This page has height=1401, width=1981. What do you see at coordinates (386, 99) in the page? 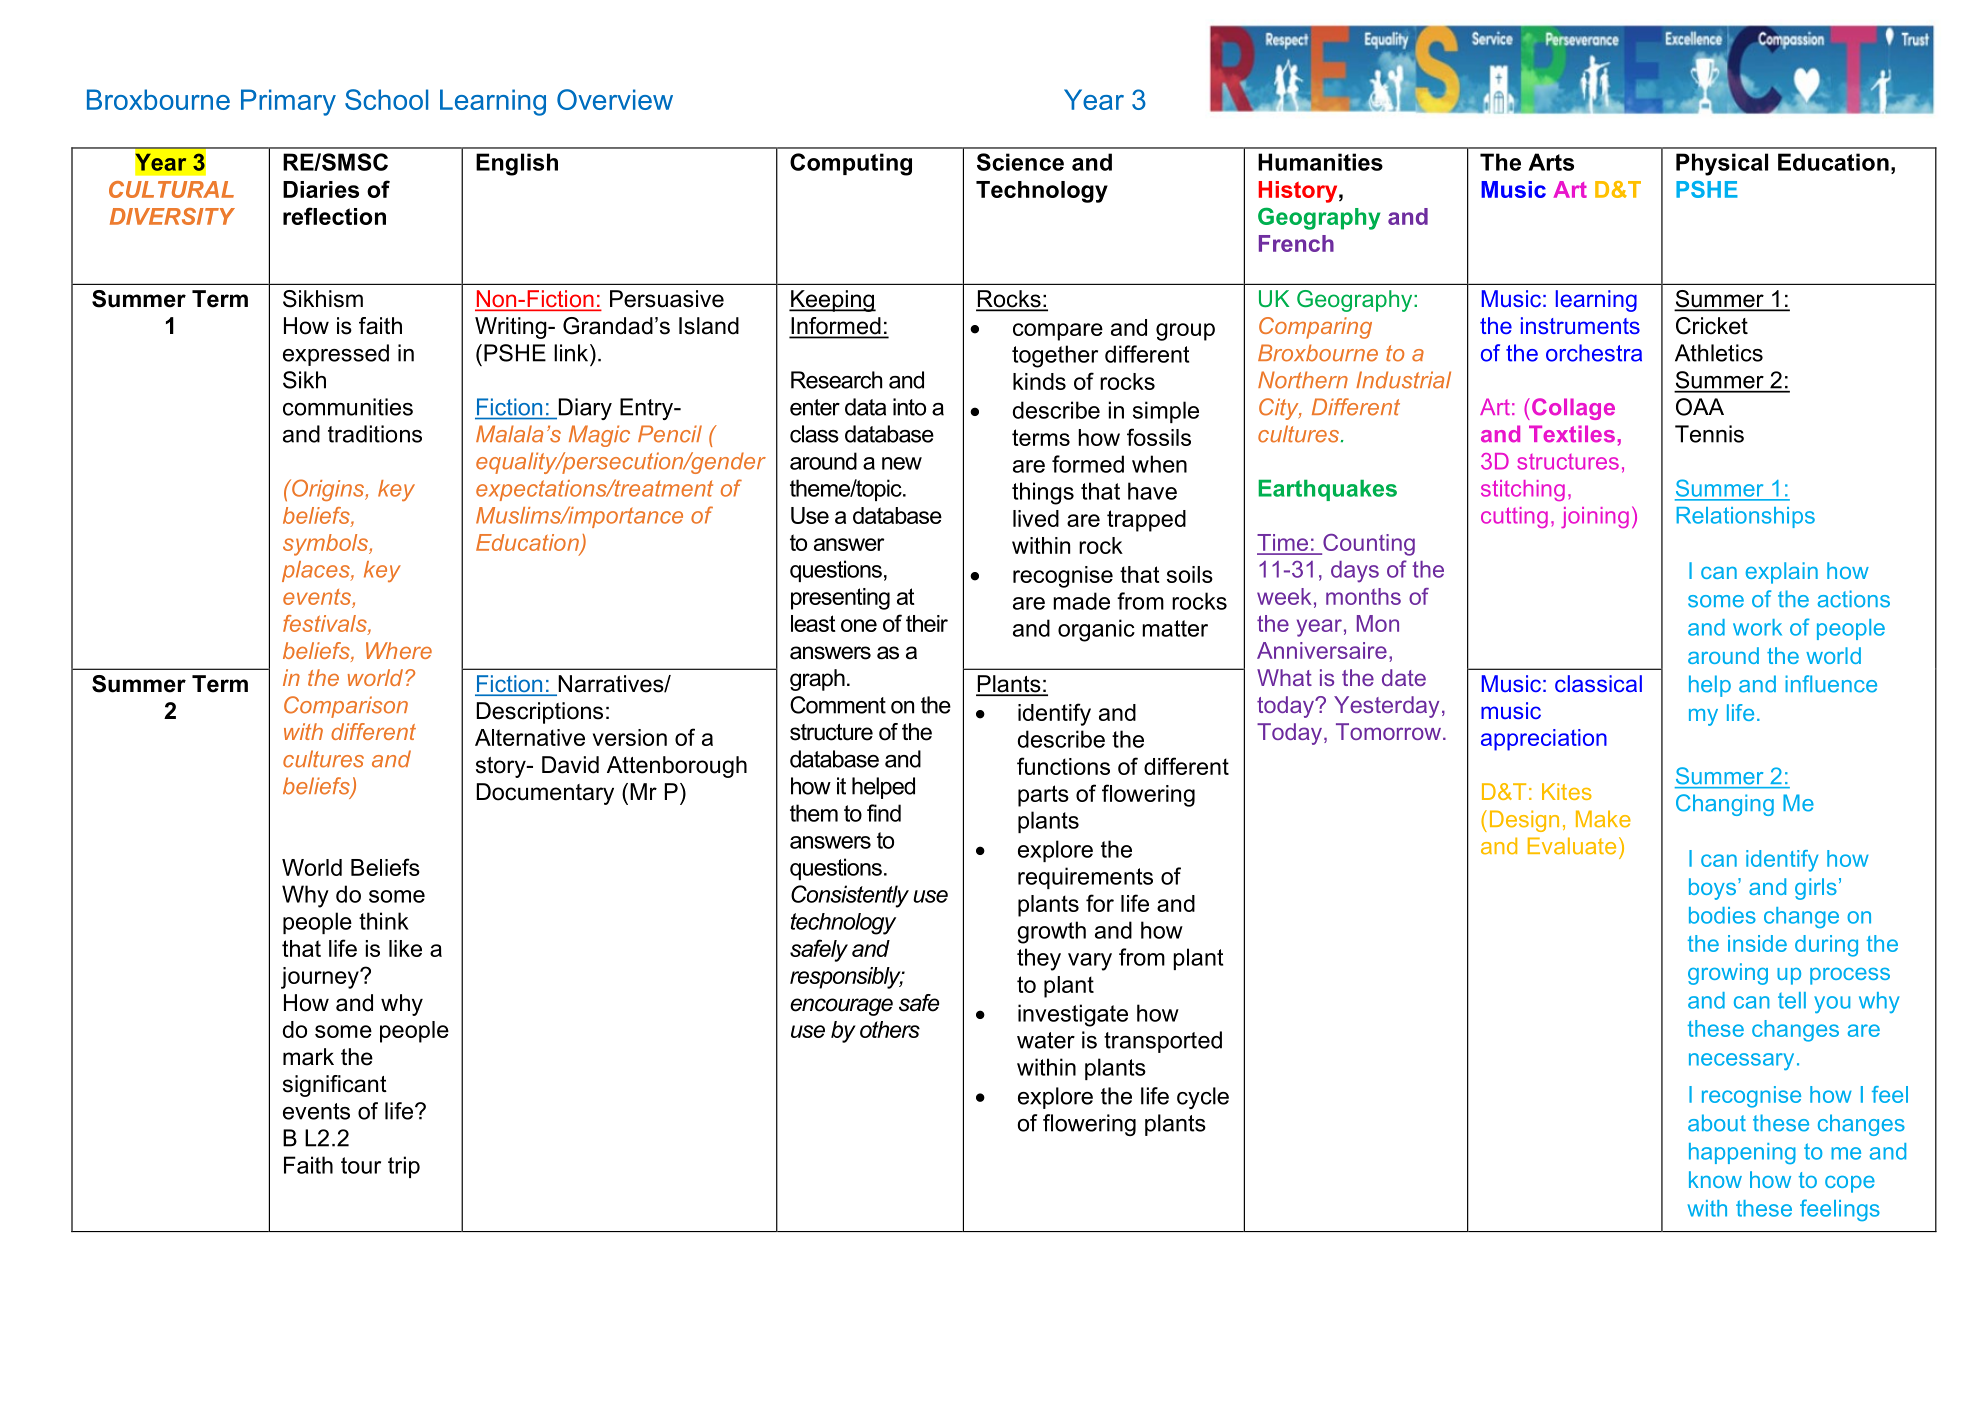
I see `School` at bounding box center [386, 99].
